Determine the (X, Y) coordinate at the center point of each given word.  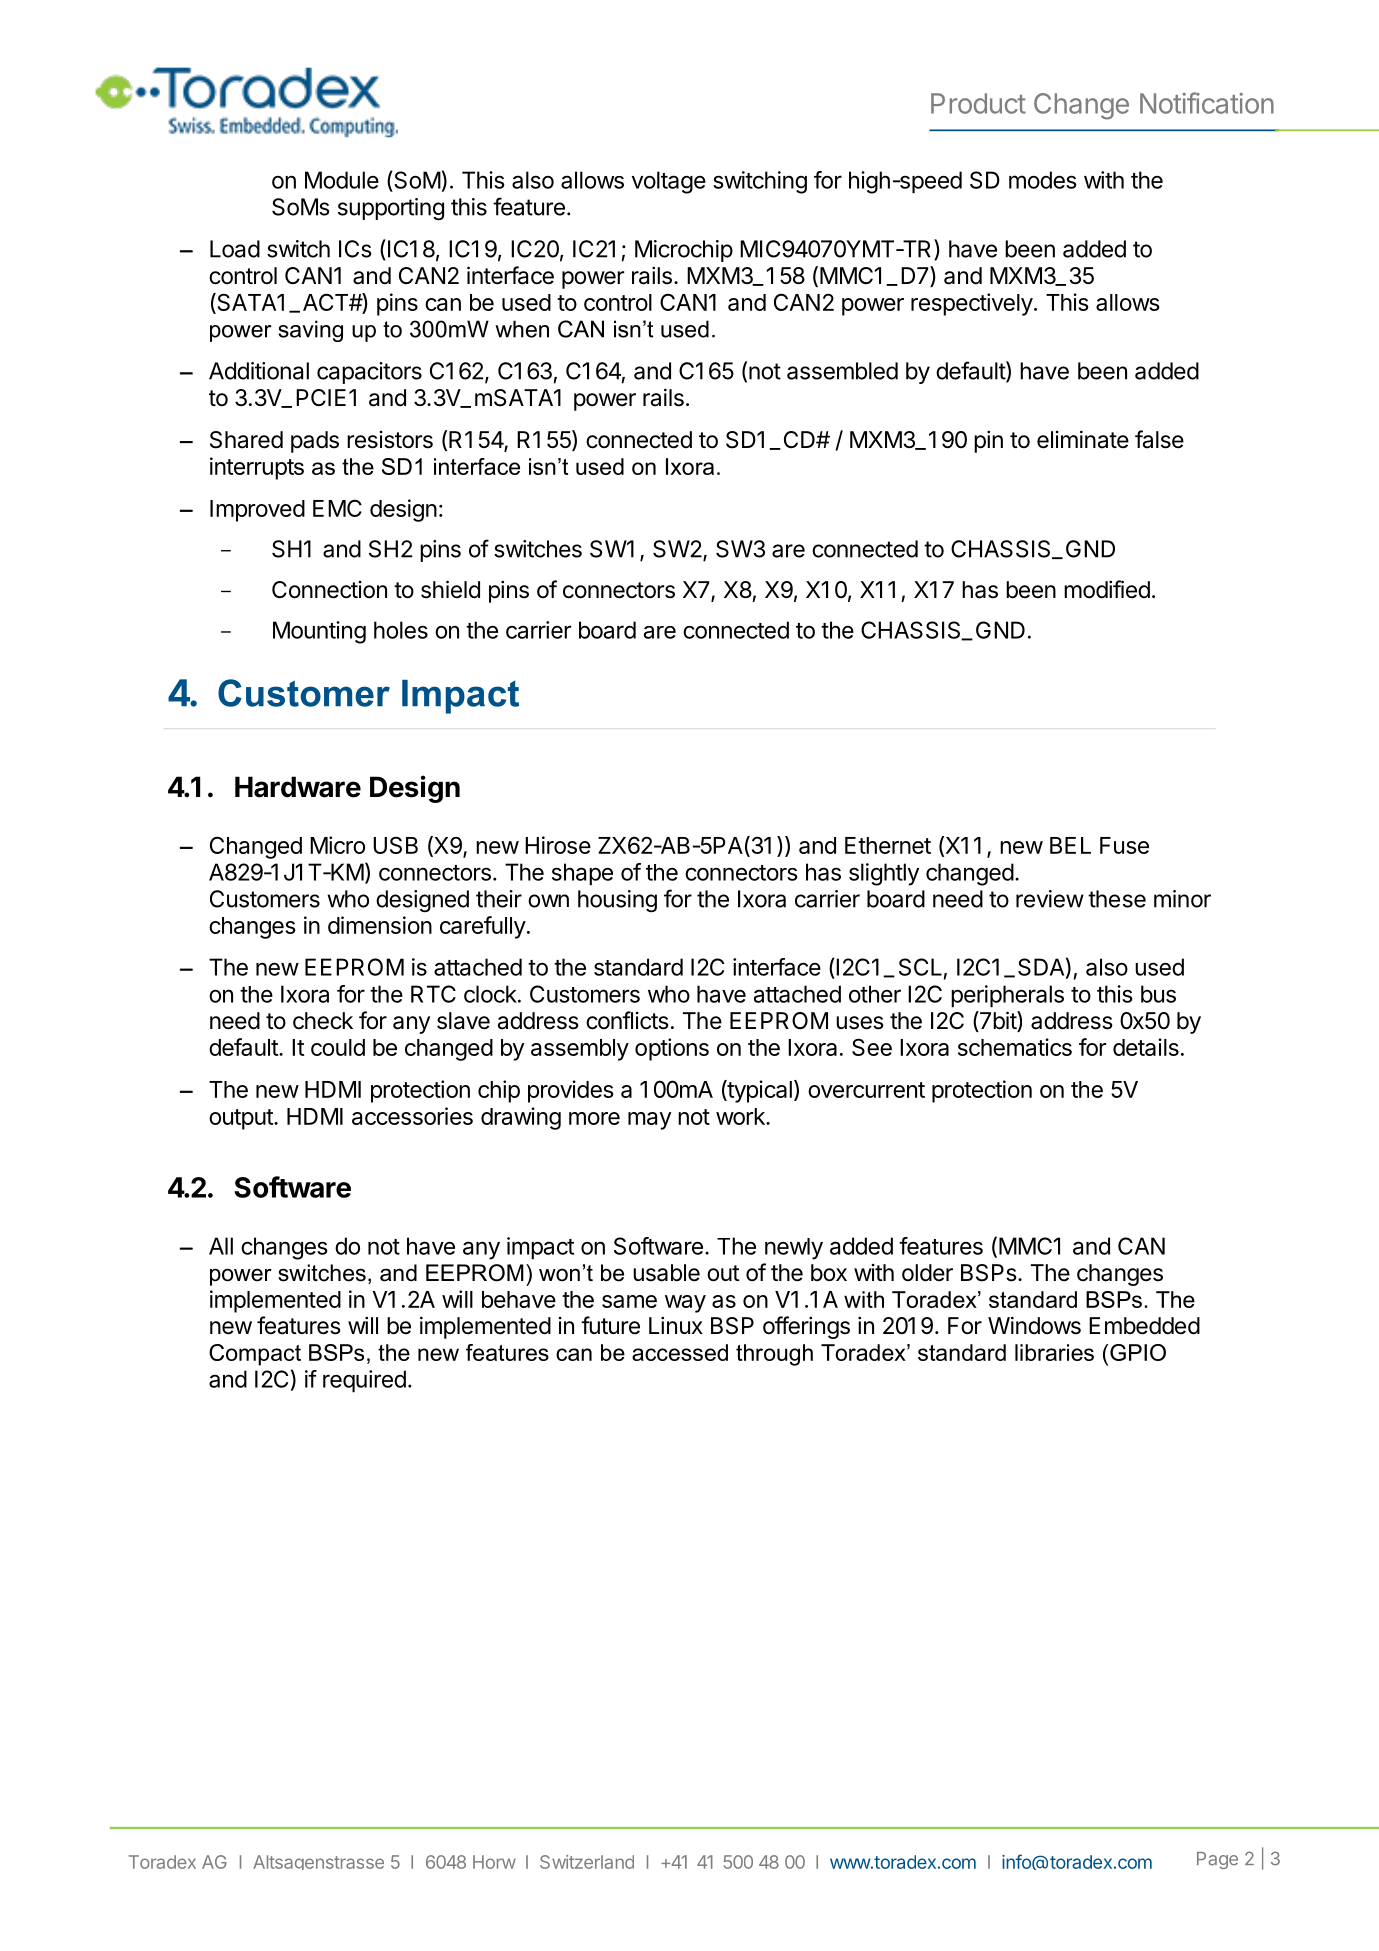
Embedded (1144, 1326)
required (364, 1381)
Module (342, 180)
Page (1217, 1860)
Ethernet (888, 845)
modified (1107, 589)
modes (1043, 180)
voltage (669, 182)
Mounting (319, 632)
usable (666, 1273)
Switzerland (587, 1862)
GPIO (1138, 1352)
